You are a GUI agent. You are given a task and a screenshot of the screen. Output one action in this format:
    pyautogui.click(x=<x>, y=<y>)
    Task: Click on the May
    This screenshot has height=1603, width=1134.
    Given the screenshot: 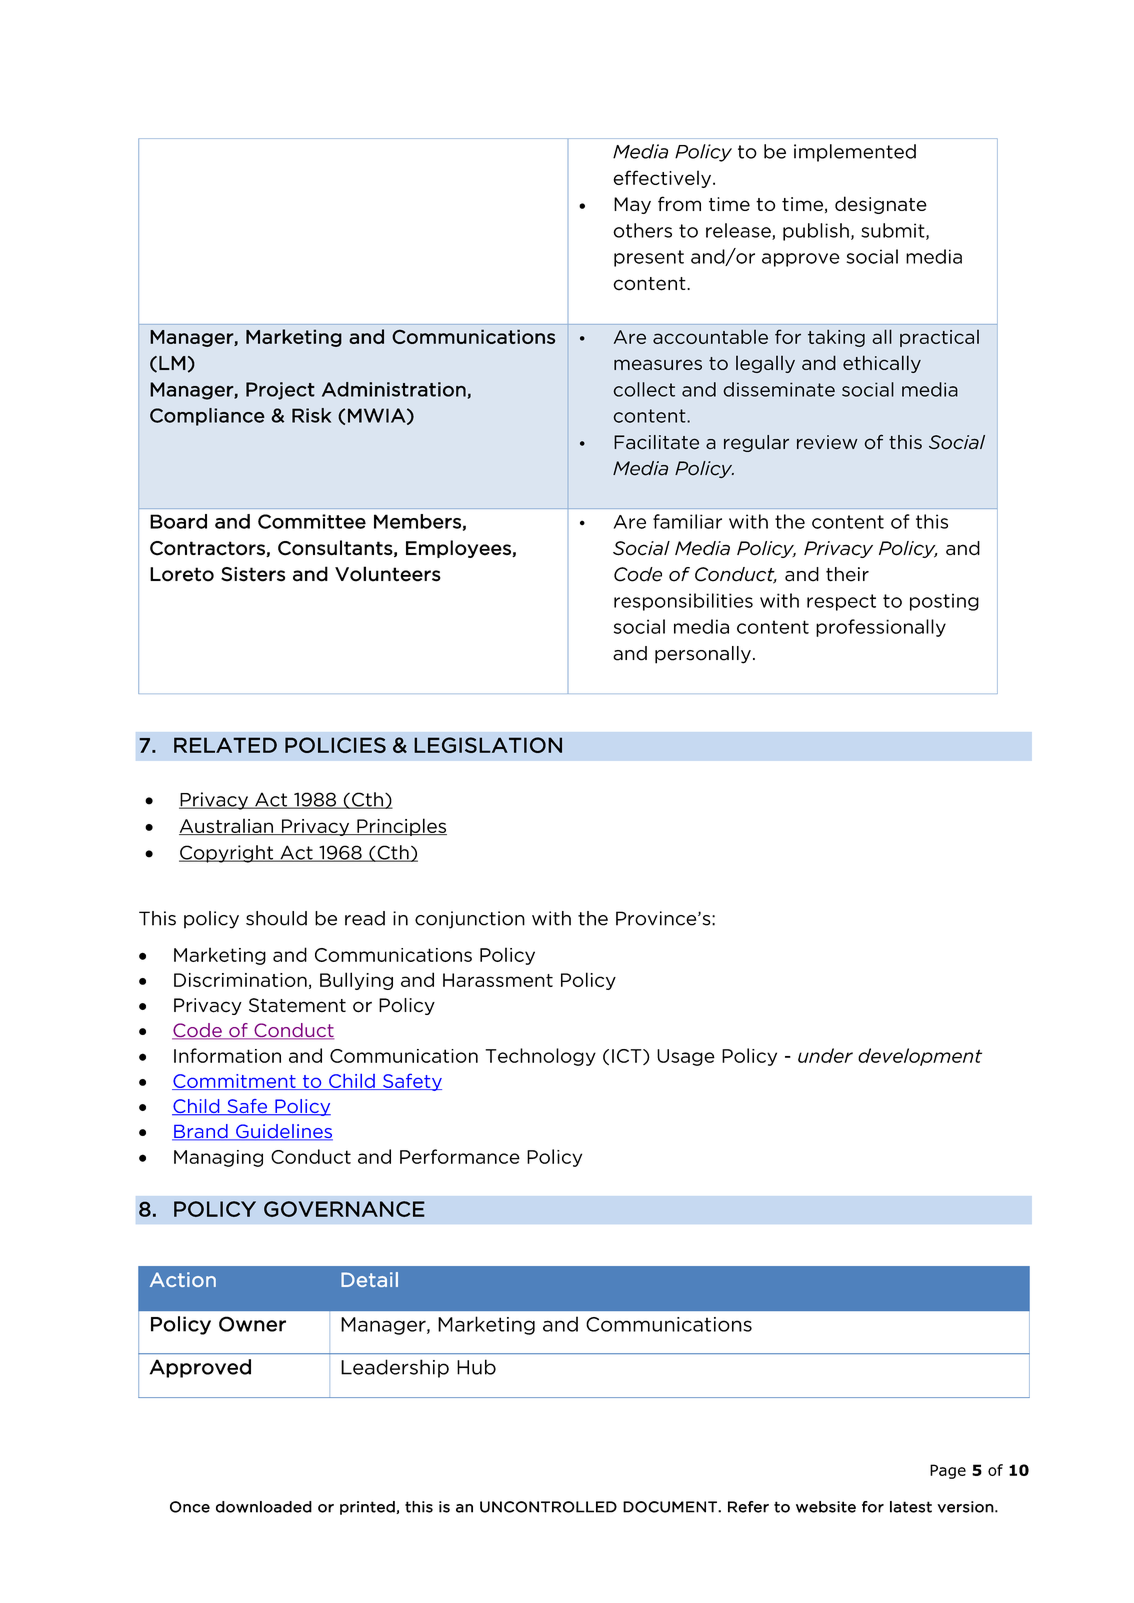 What is the action you would take?
    pyautogui.click(x=632, y=205)
